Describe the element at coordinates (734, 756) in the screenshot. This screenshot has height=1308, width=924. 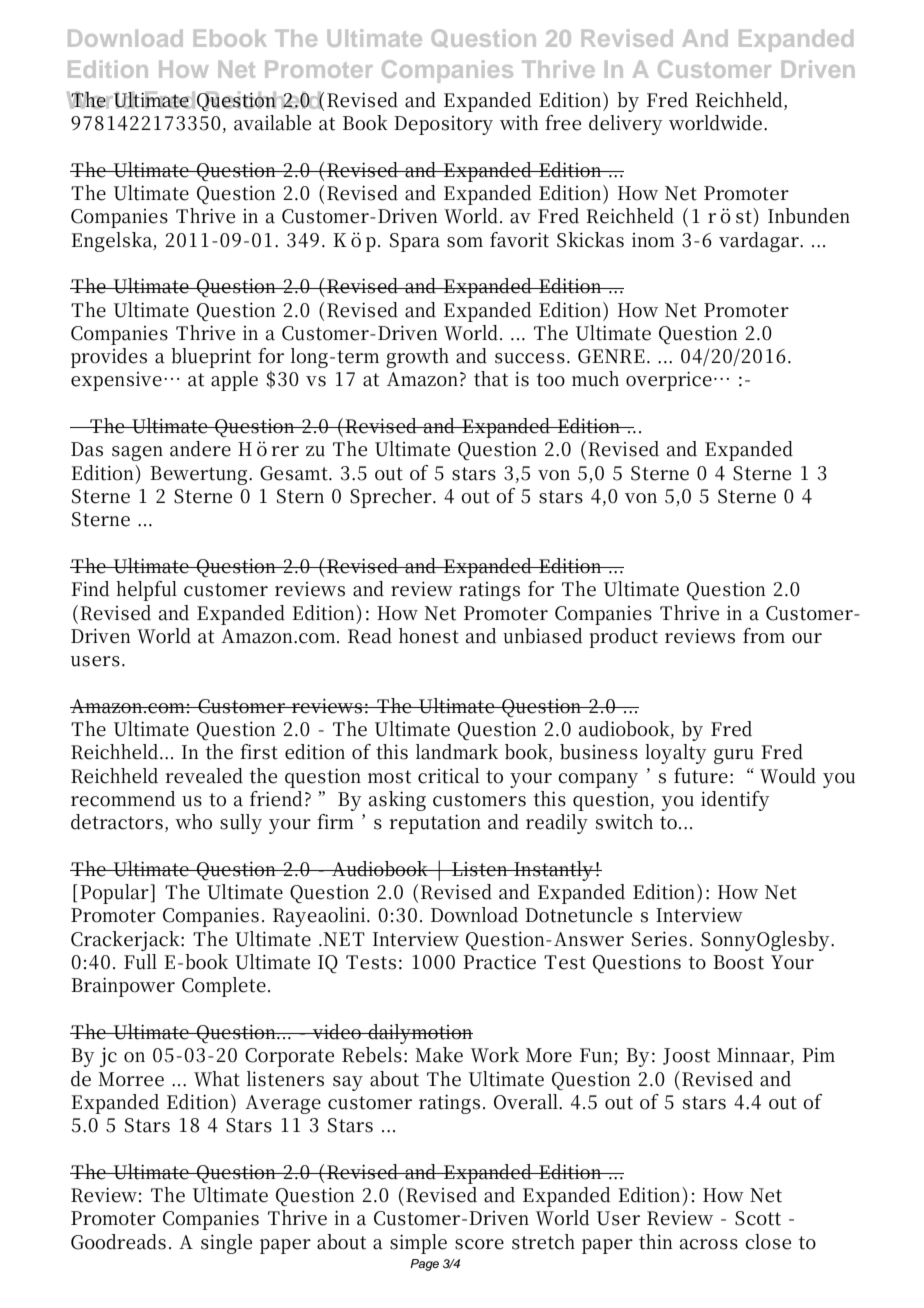
I see `guru` at that location.
